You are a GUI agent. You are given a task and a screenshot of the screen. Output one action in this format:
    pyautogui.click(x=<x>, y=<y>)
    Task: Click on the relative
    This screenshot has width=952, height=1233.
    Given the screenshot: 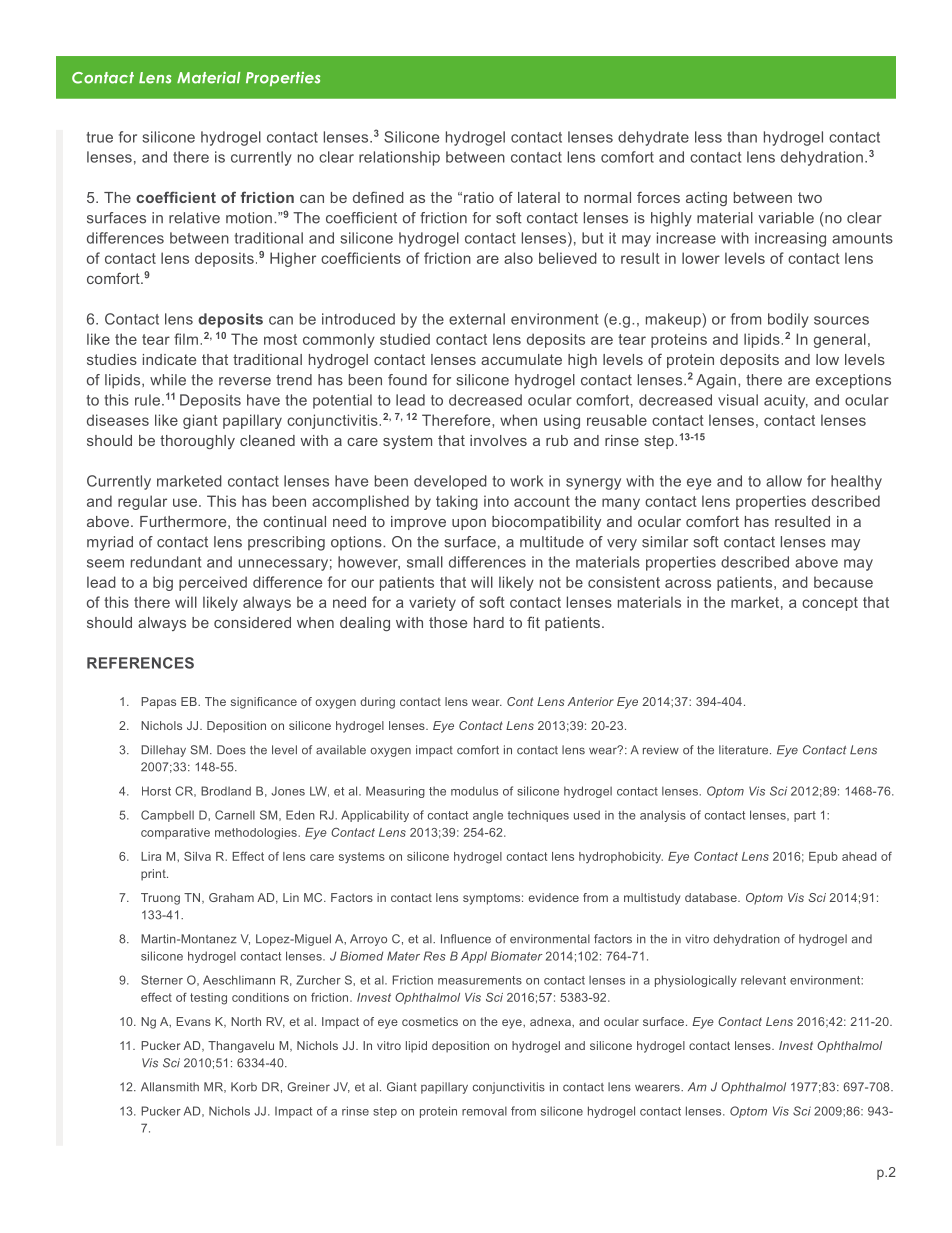 What is the action you would take?
    pyautogui.click(x=194, y=218)
